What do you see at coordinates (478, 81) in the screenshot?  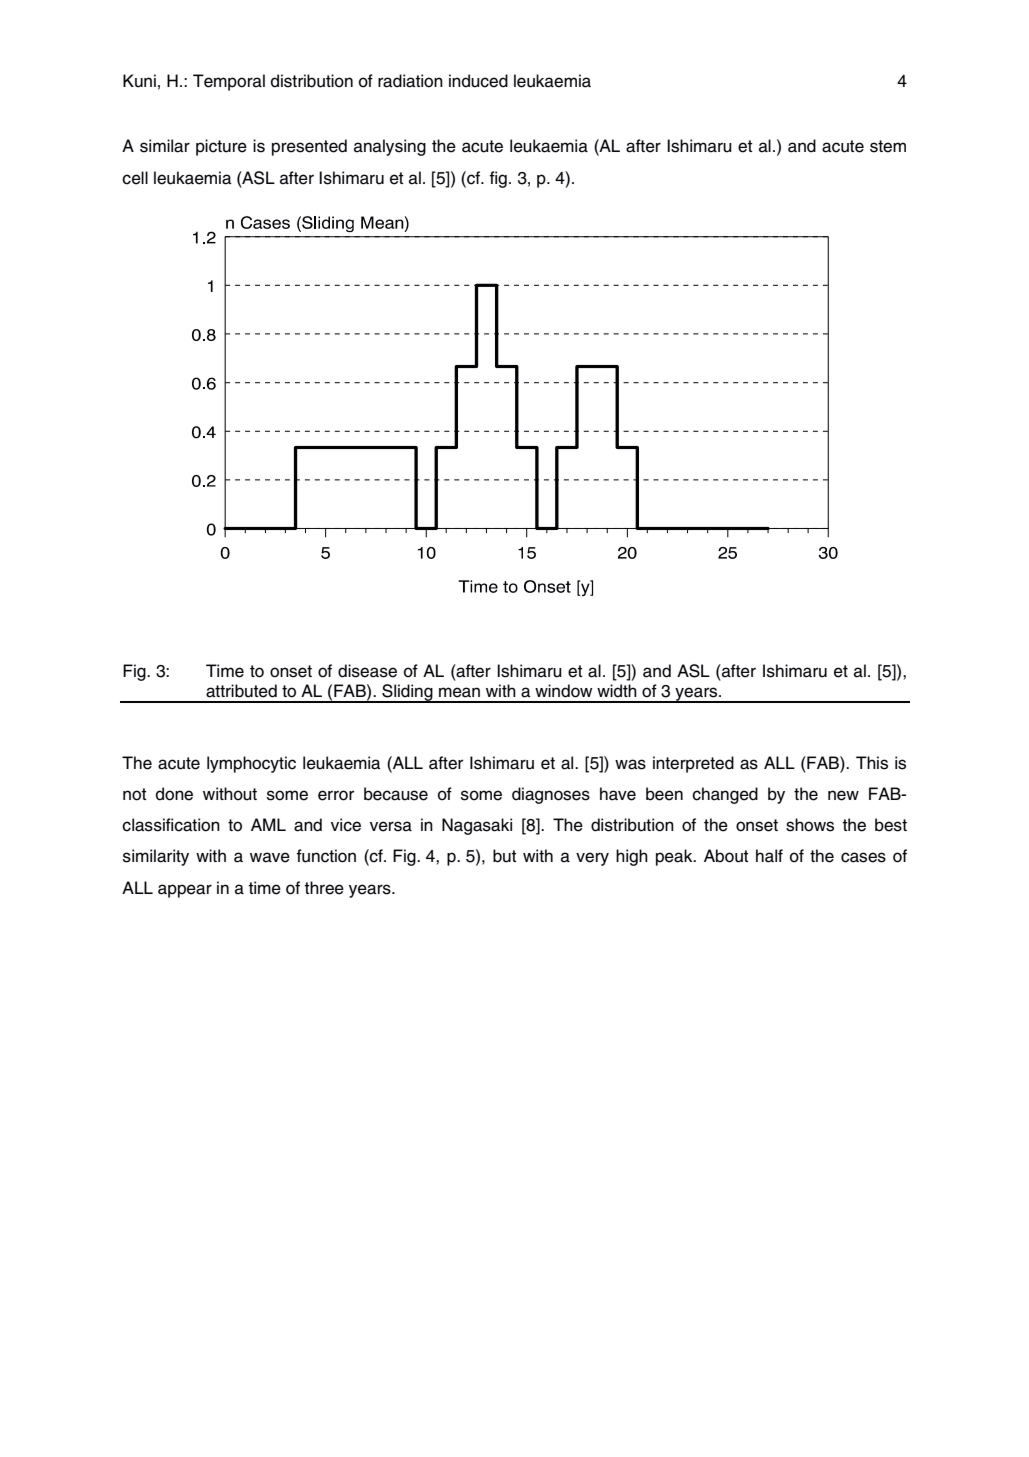 I see `induced` at bounding box center [478, 81].
